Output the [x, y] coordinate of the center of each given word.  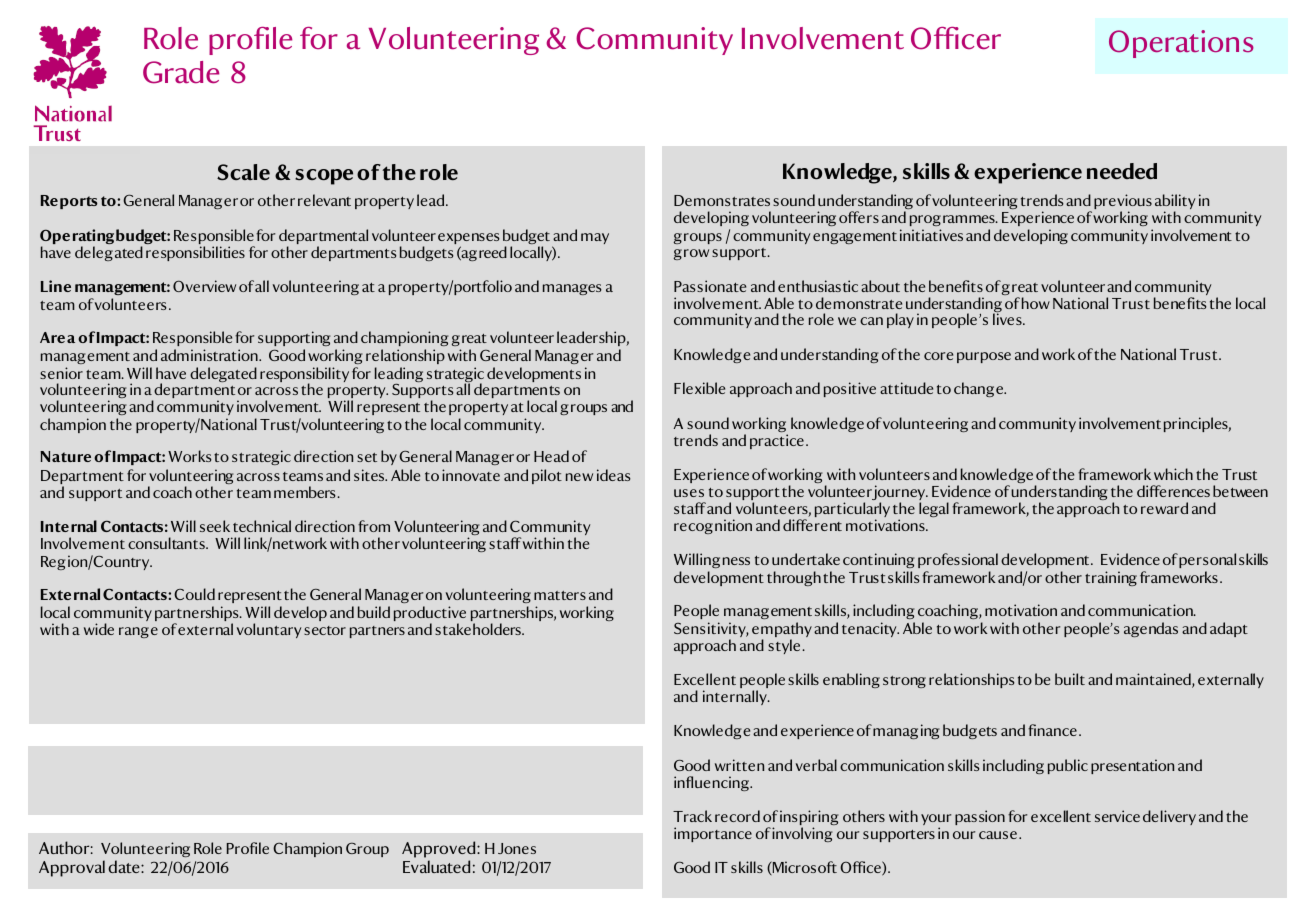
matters [560, 595]
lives [1008, 319]
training [1111, 578]
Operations [1181, 44]
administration [210, 355]
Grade [181, 72]
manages [572, 289]
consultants [167, 543]
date [125, 866]
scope [324, 177]
